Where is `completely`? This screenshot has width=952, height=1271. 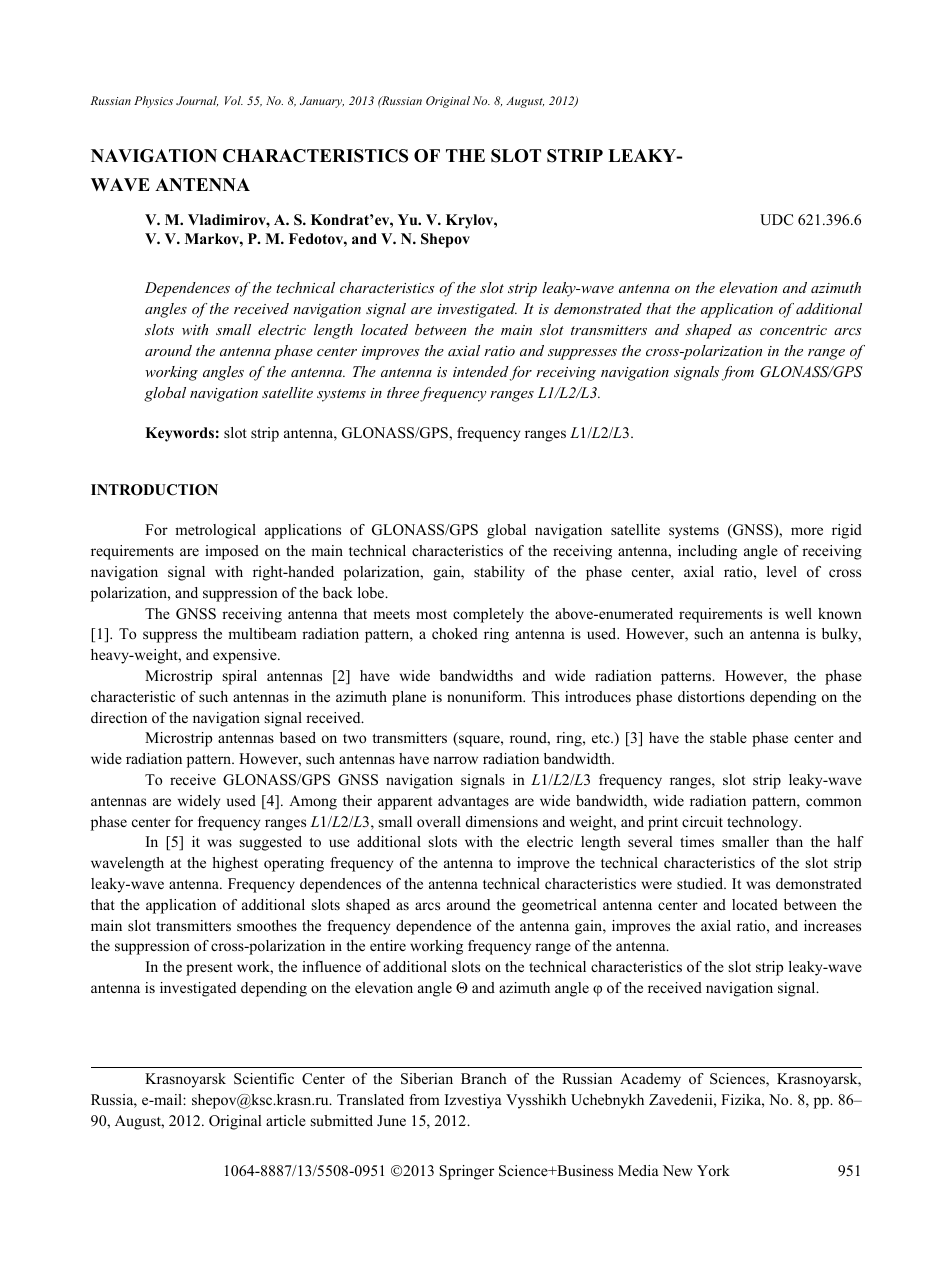 completely is located at coordinates (488, 615).
